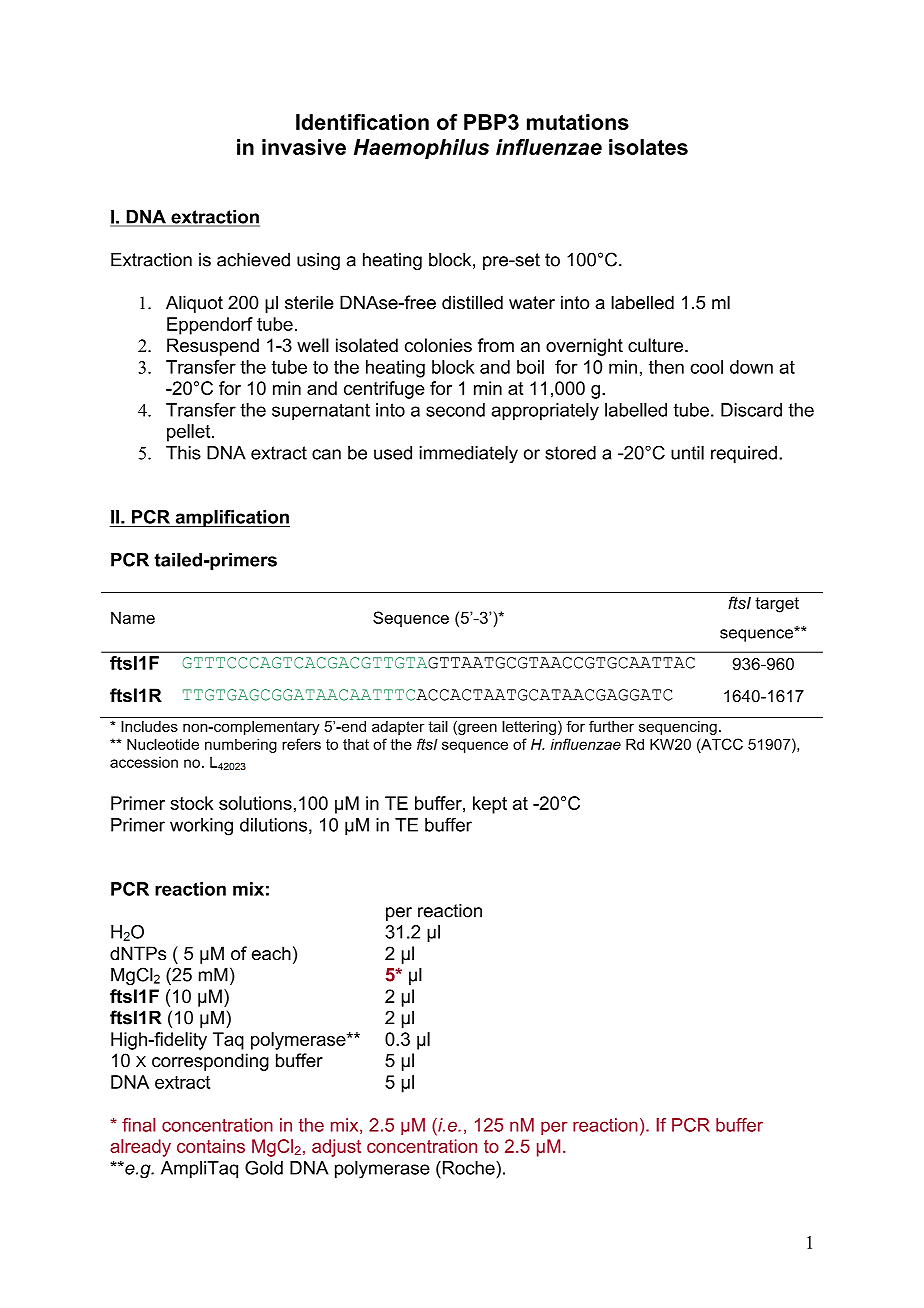  What do you see at coordinates (211, 1146) in the screenshot?
I see `contains` at bounding box center [211, 1146].
